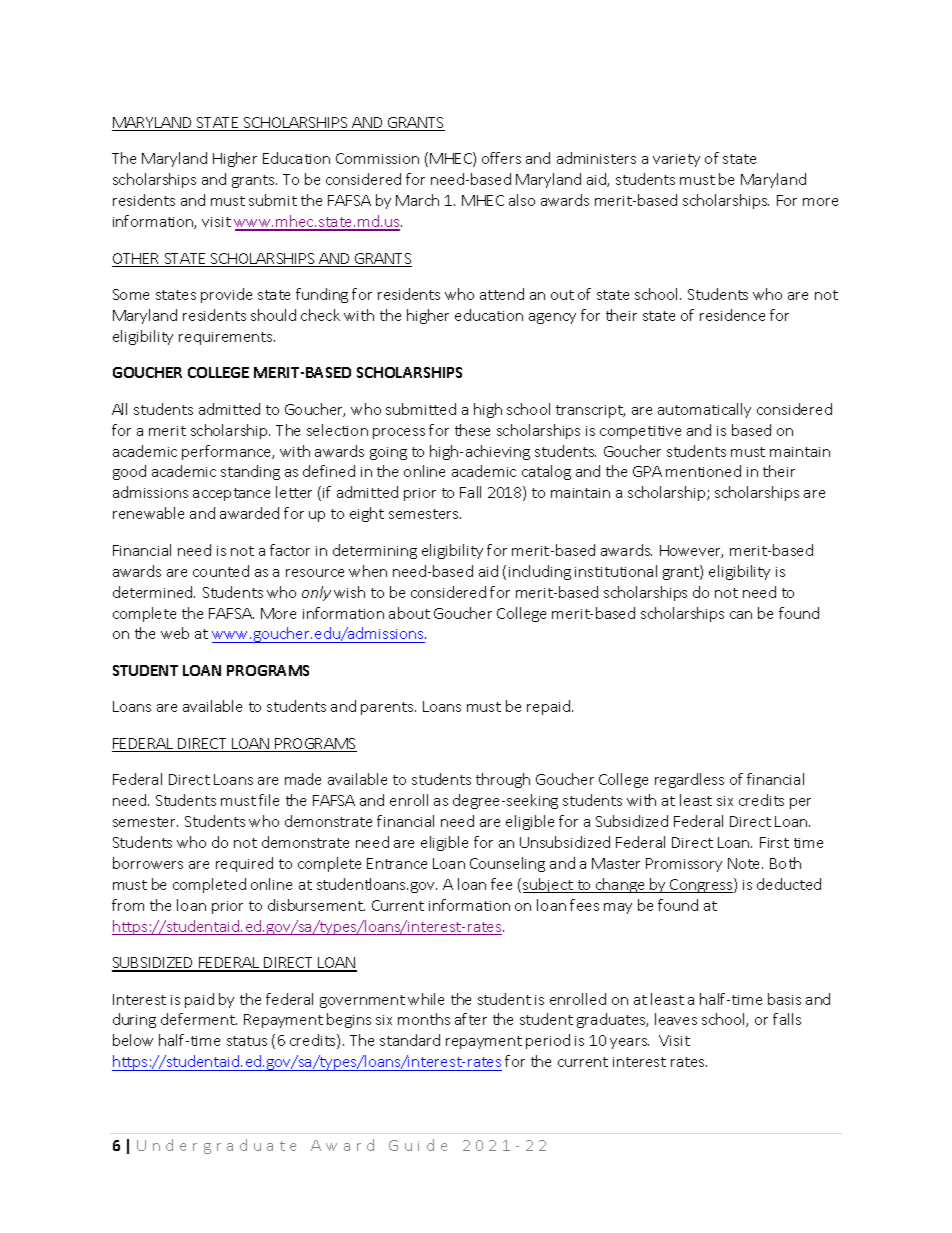 The width and height of the screenshot is (952, 1233). Describe the element at coordinates (199, 1019) in the screenshot. I see `deferment` at that location.
